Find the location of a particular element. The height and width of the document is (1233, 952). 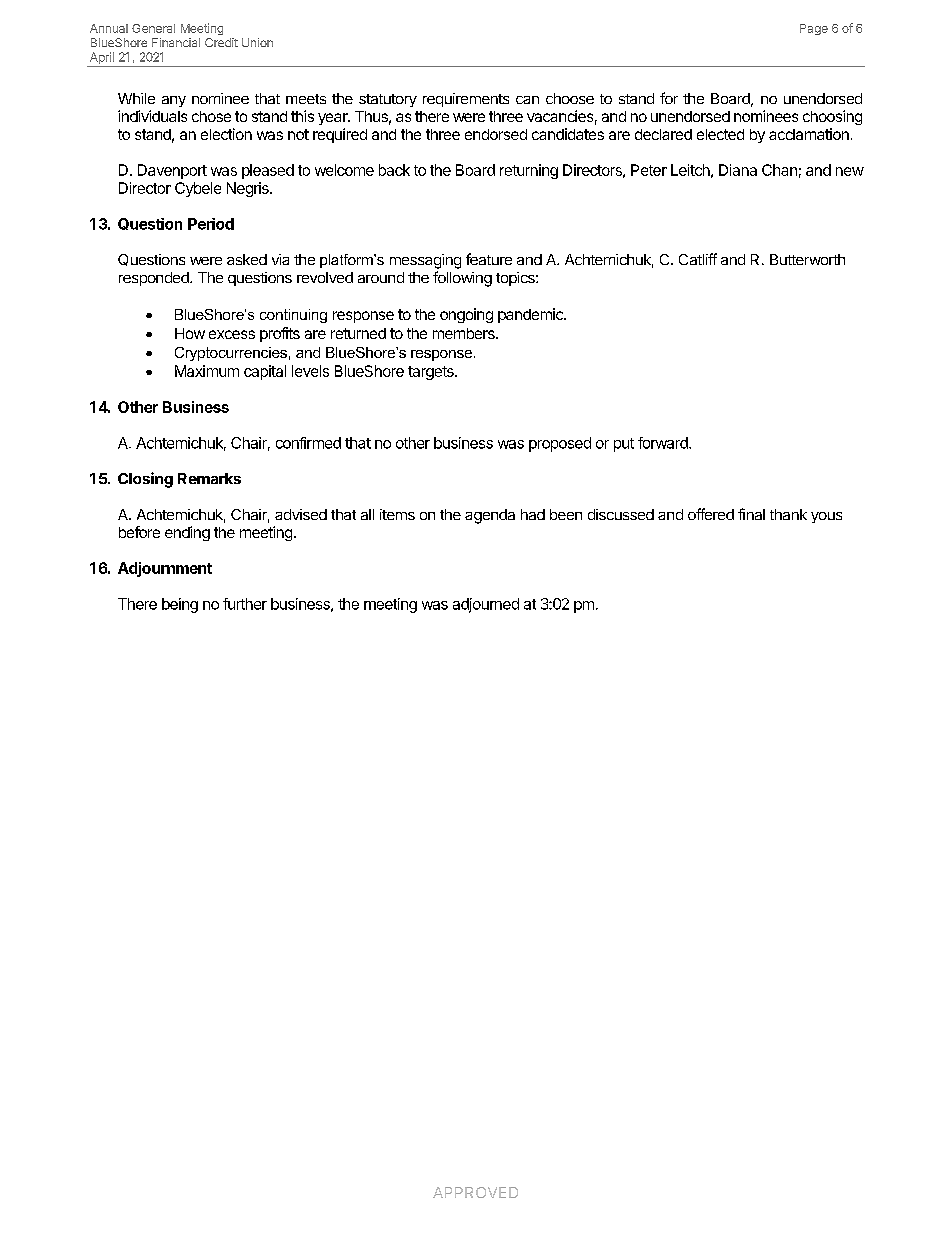

Butterworth is located at coordinates (807, 259).
